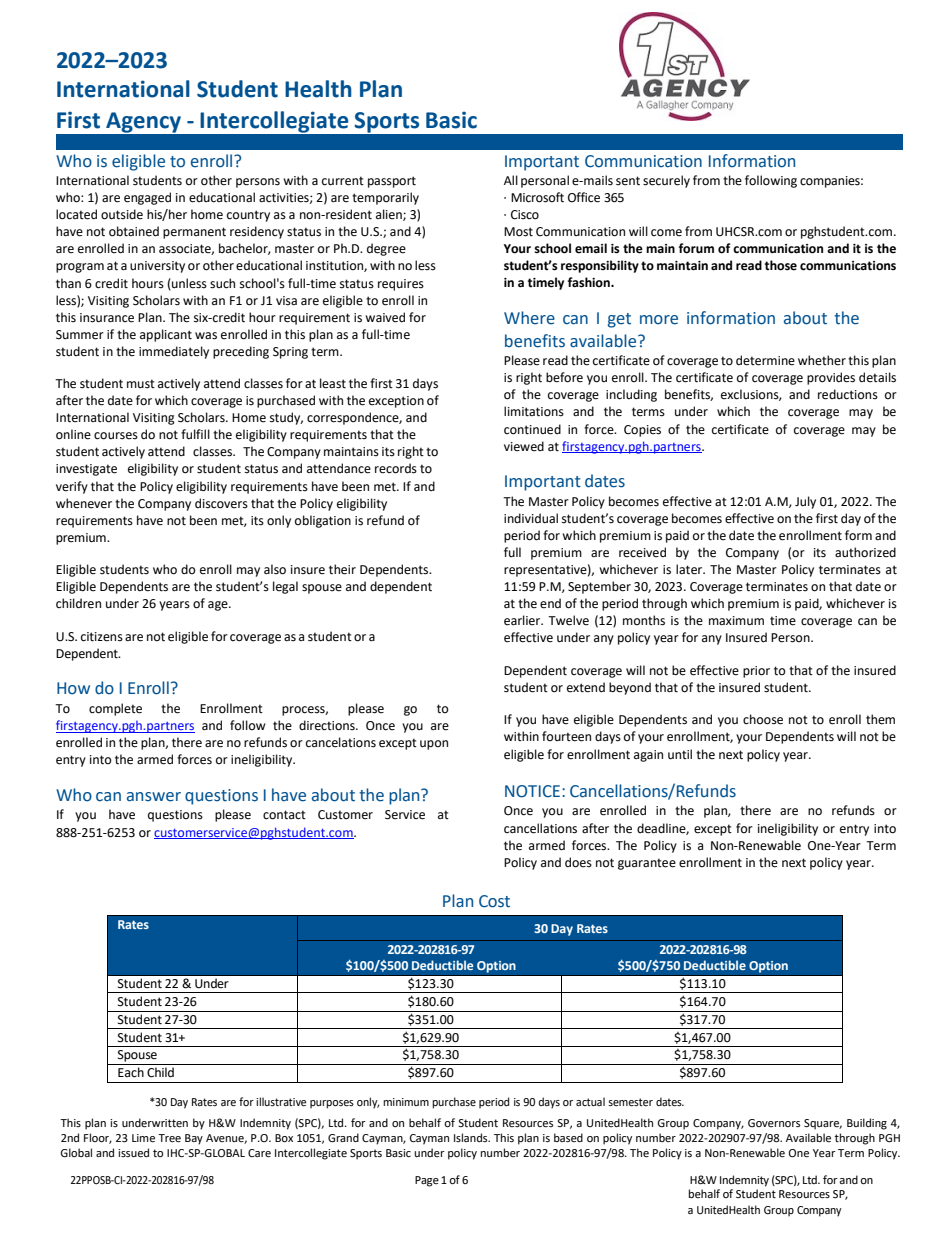 Image resolution: width=952 pixels, height=1233 pixels. I want to click on Governors, so click(774, 1123).
